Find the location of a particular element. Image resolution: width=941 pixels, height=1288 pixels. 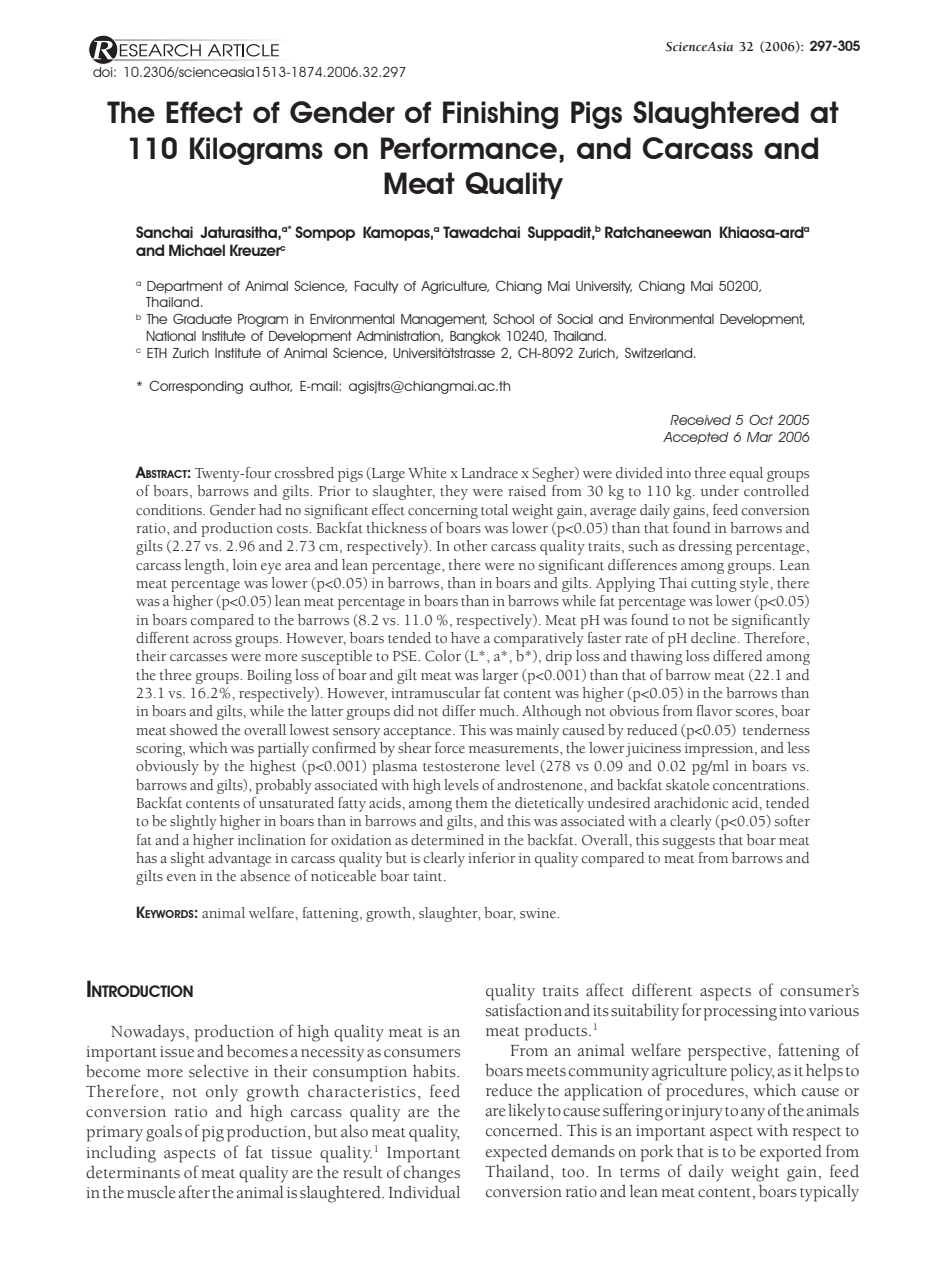

equal is located at coordinates (746, 474).
